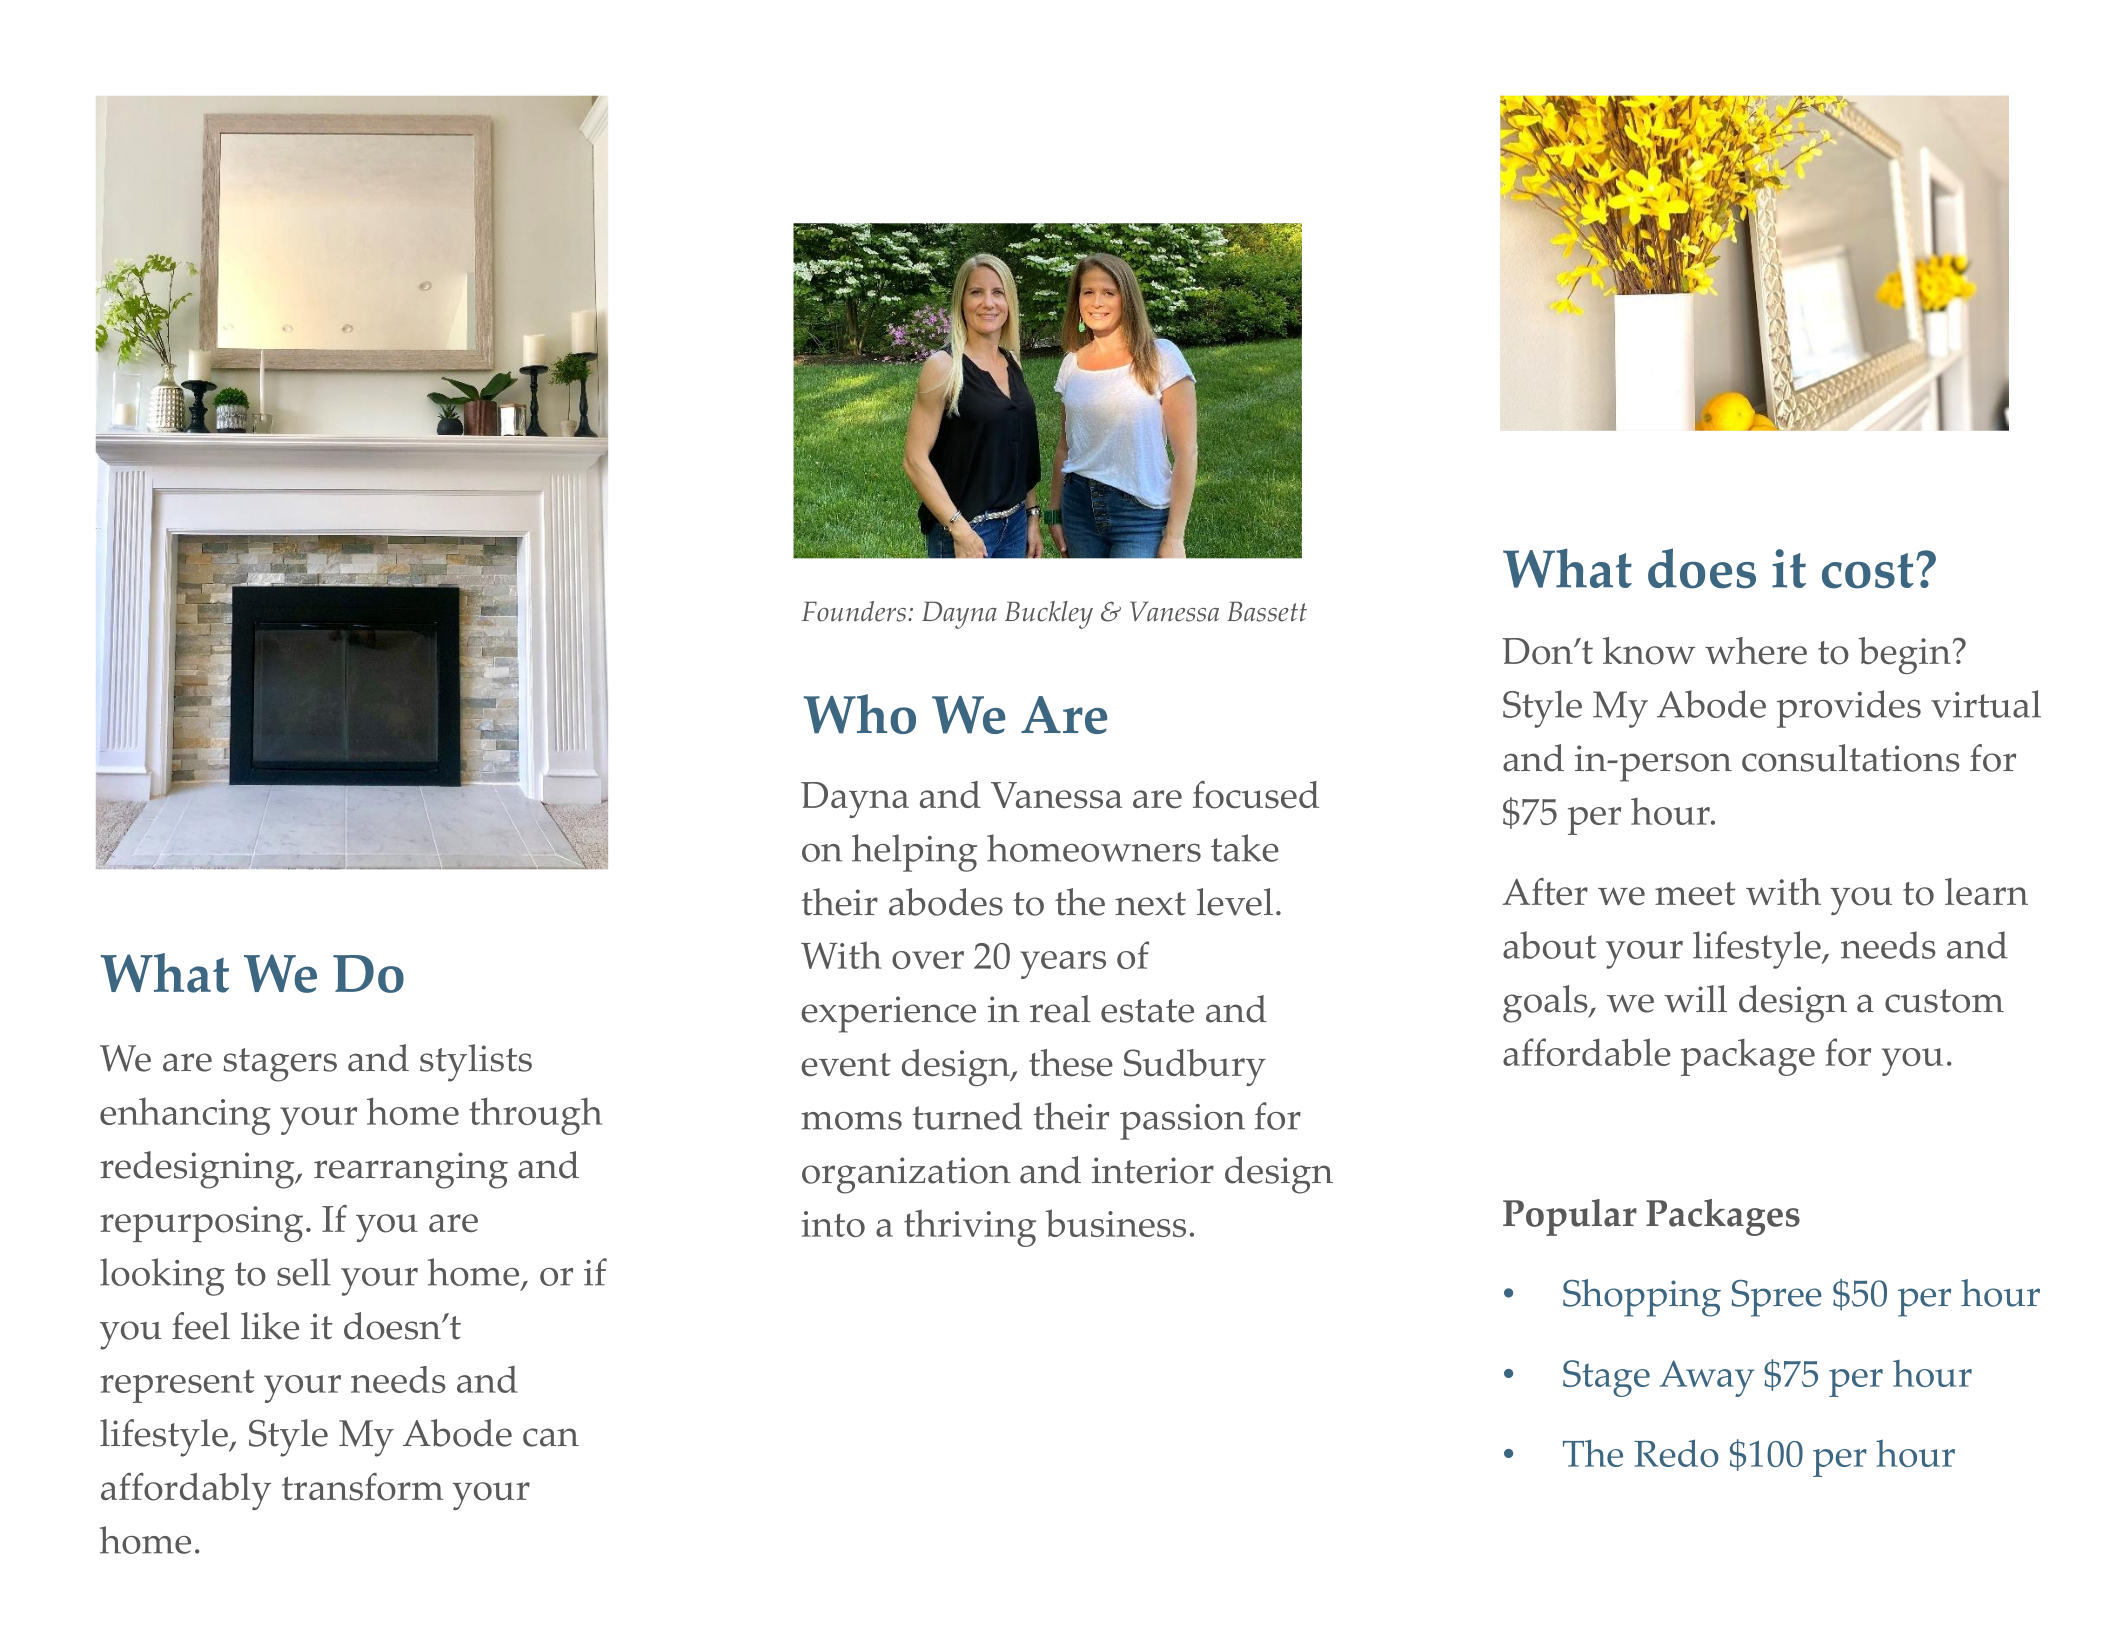 The width and height of the screenshot is (2106, 1627). What do you see at coordinates (551, 1437) in the screenshot?
I see `can` at bounding box center [551, 1437].
